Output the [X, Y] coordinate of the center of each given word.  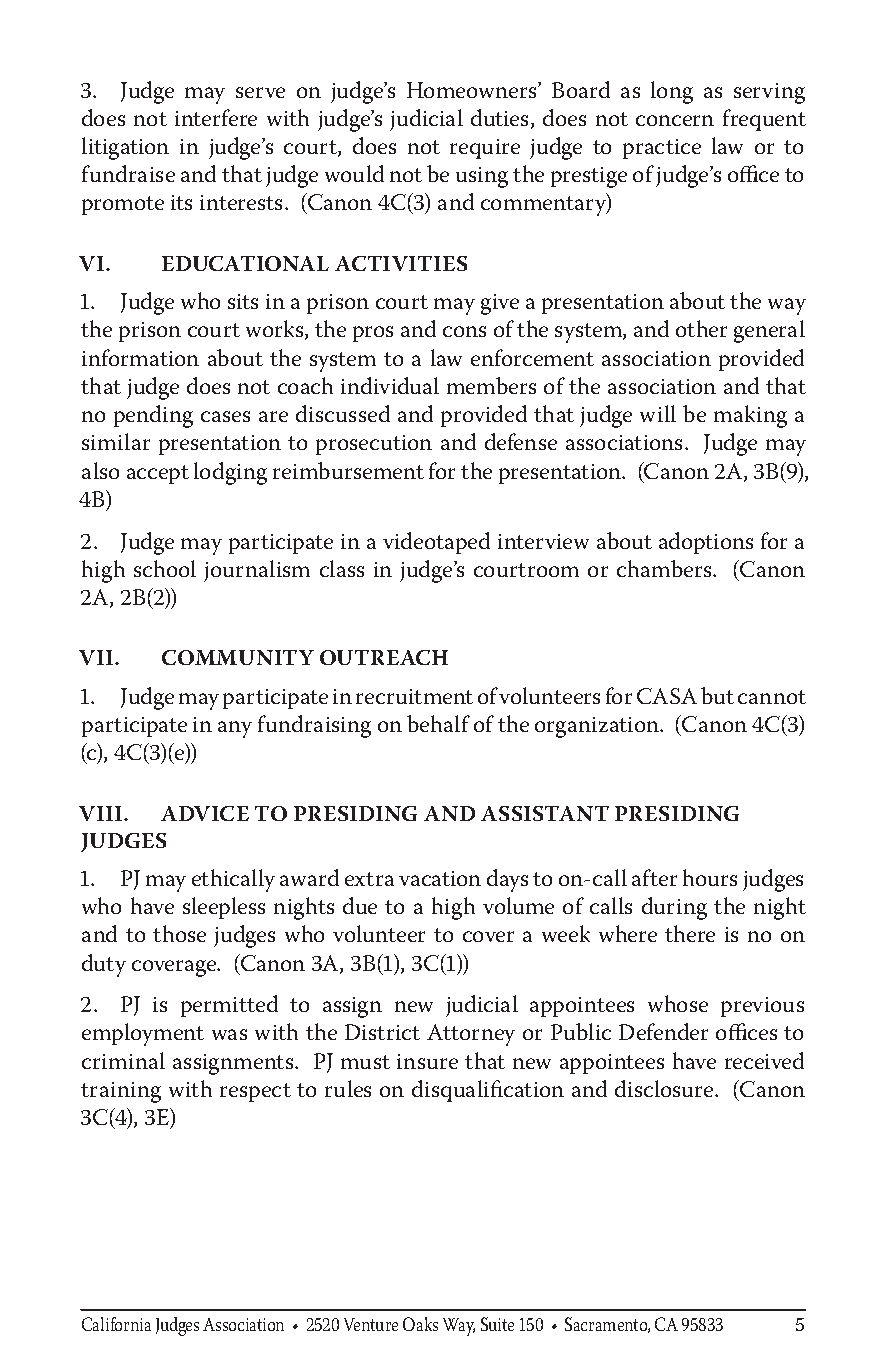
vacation [440, 878]
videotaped [436, 543]
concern [675, 120]
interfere [216, 117]
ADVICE [205, 813]
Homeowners [473, 90]
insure [427, 1061]
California [116, 1324]
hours [710, 877]
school [165, 568]
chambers [665, 568]
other [701, 328]
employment [143, 1034]
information [140, 357]
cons [464, 331]
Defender [663, 1031]
